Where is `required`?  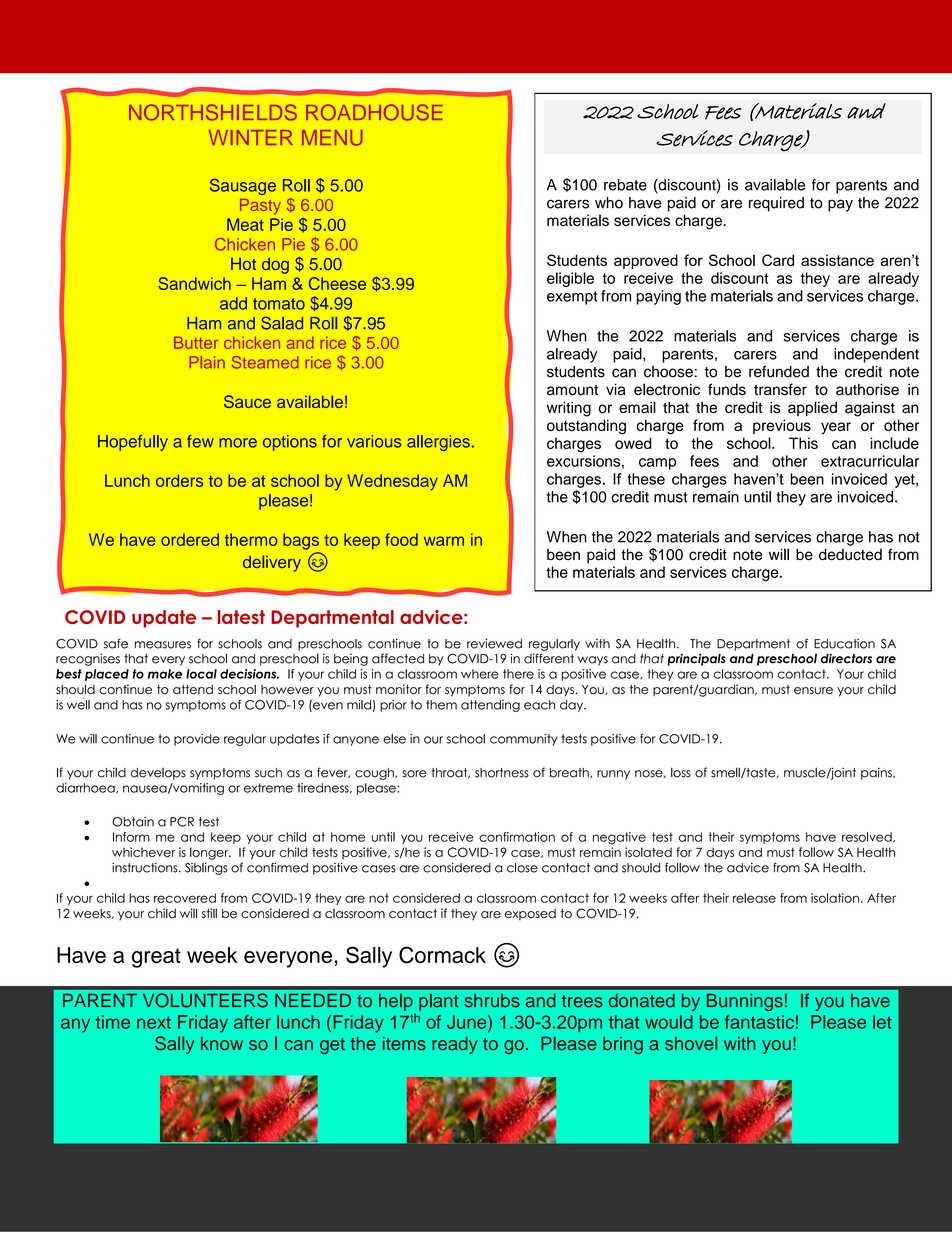
required is located at coordinates (776, 204).
